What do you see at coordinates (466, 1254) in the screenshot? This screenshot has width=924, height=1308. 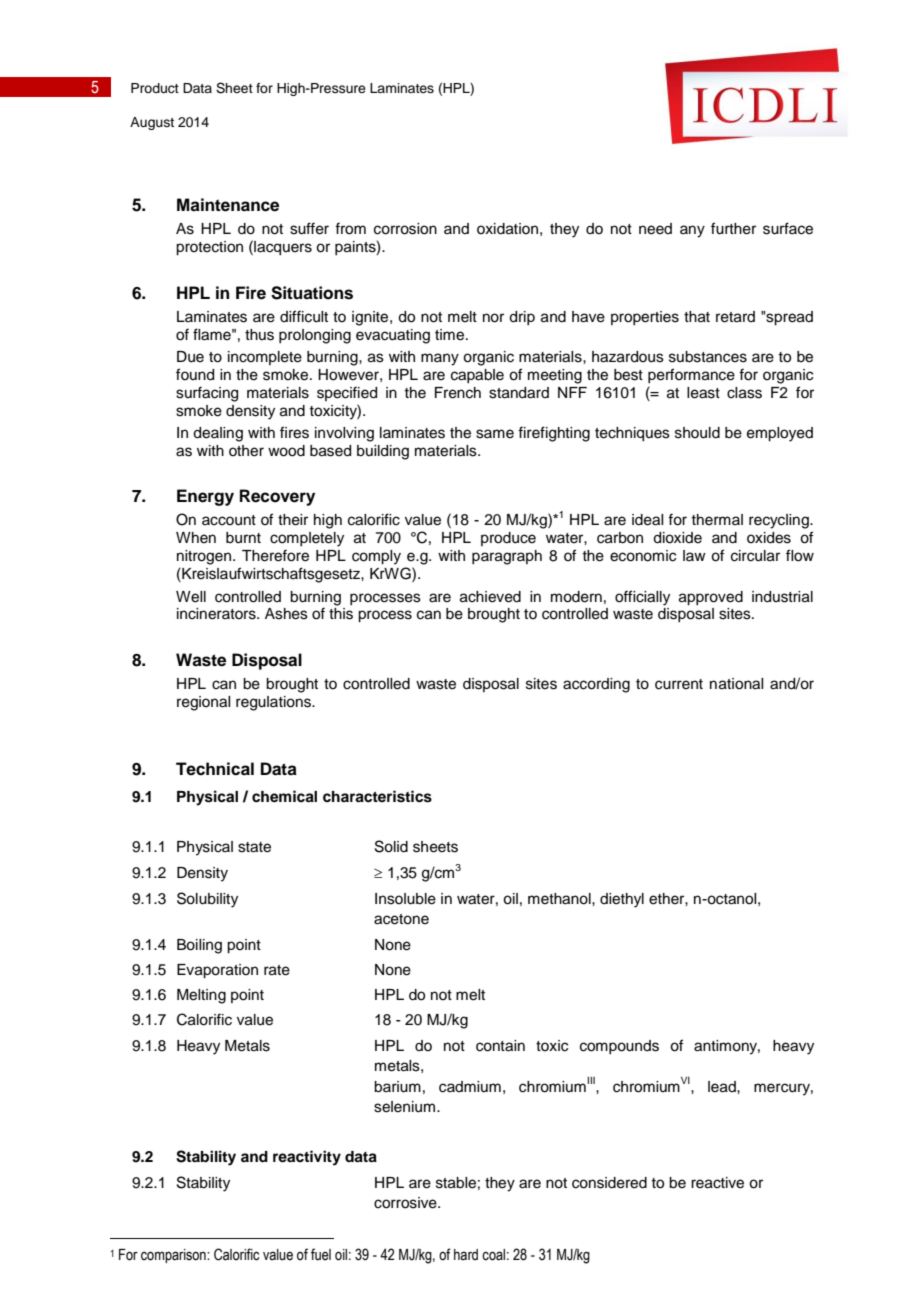 I see `hard` at bounding box center [466, 1254].
